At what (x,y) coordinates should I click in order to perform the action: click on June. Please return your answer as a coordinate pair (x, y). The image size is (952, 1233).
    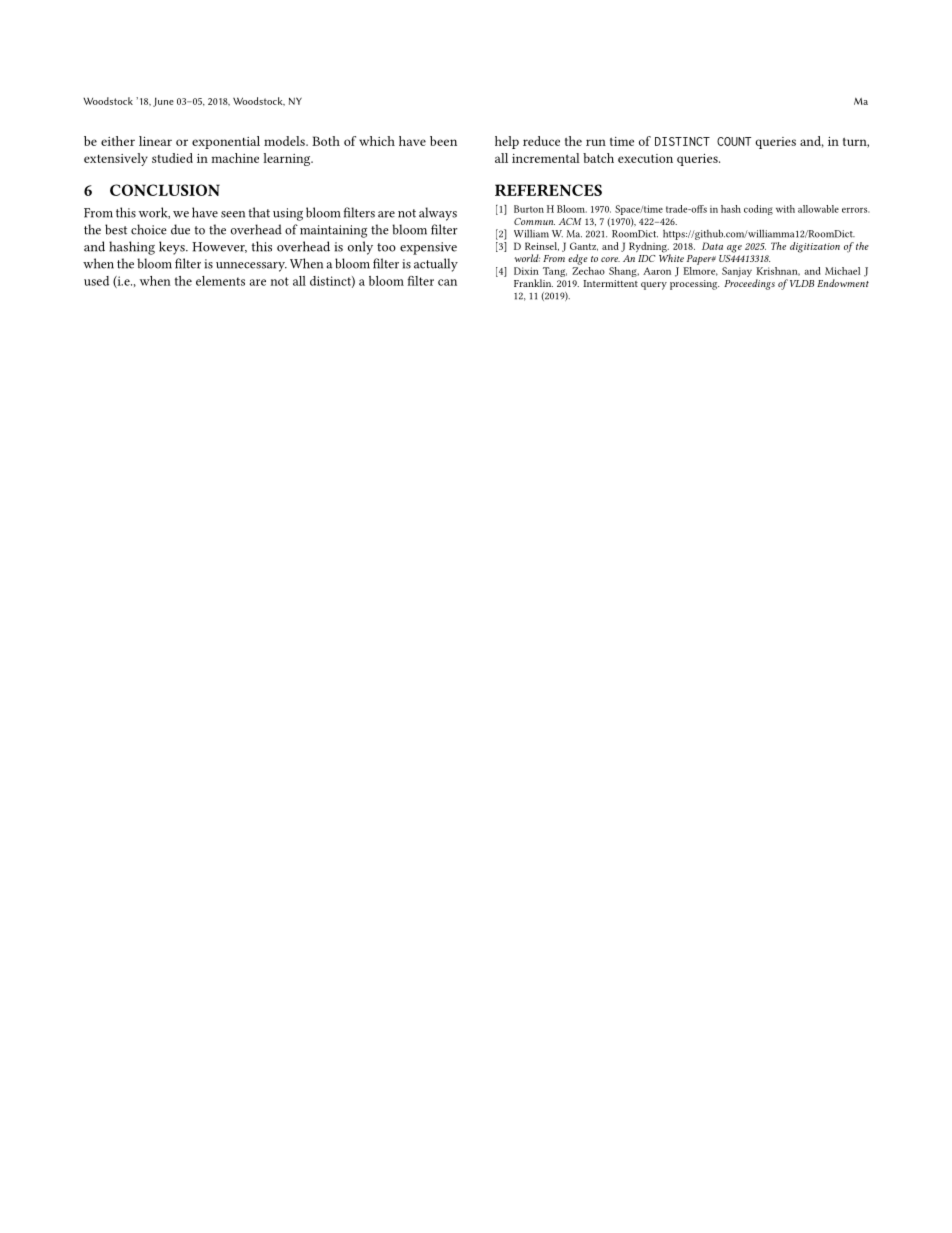
    Looking at the image, I should click on (163, 102).
